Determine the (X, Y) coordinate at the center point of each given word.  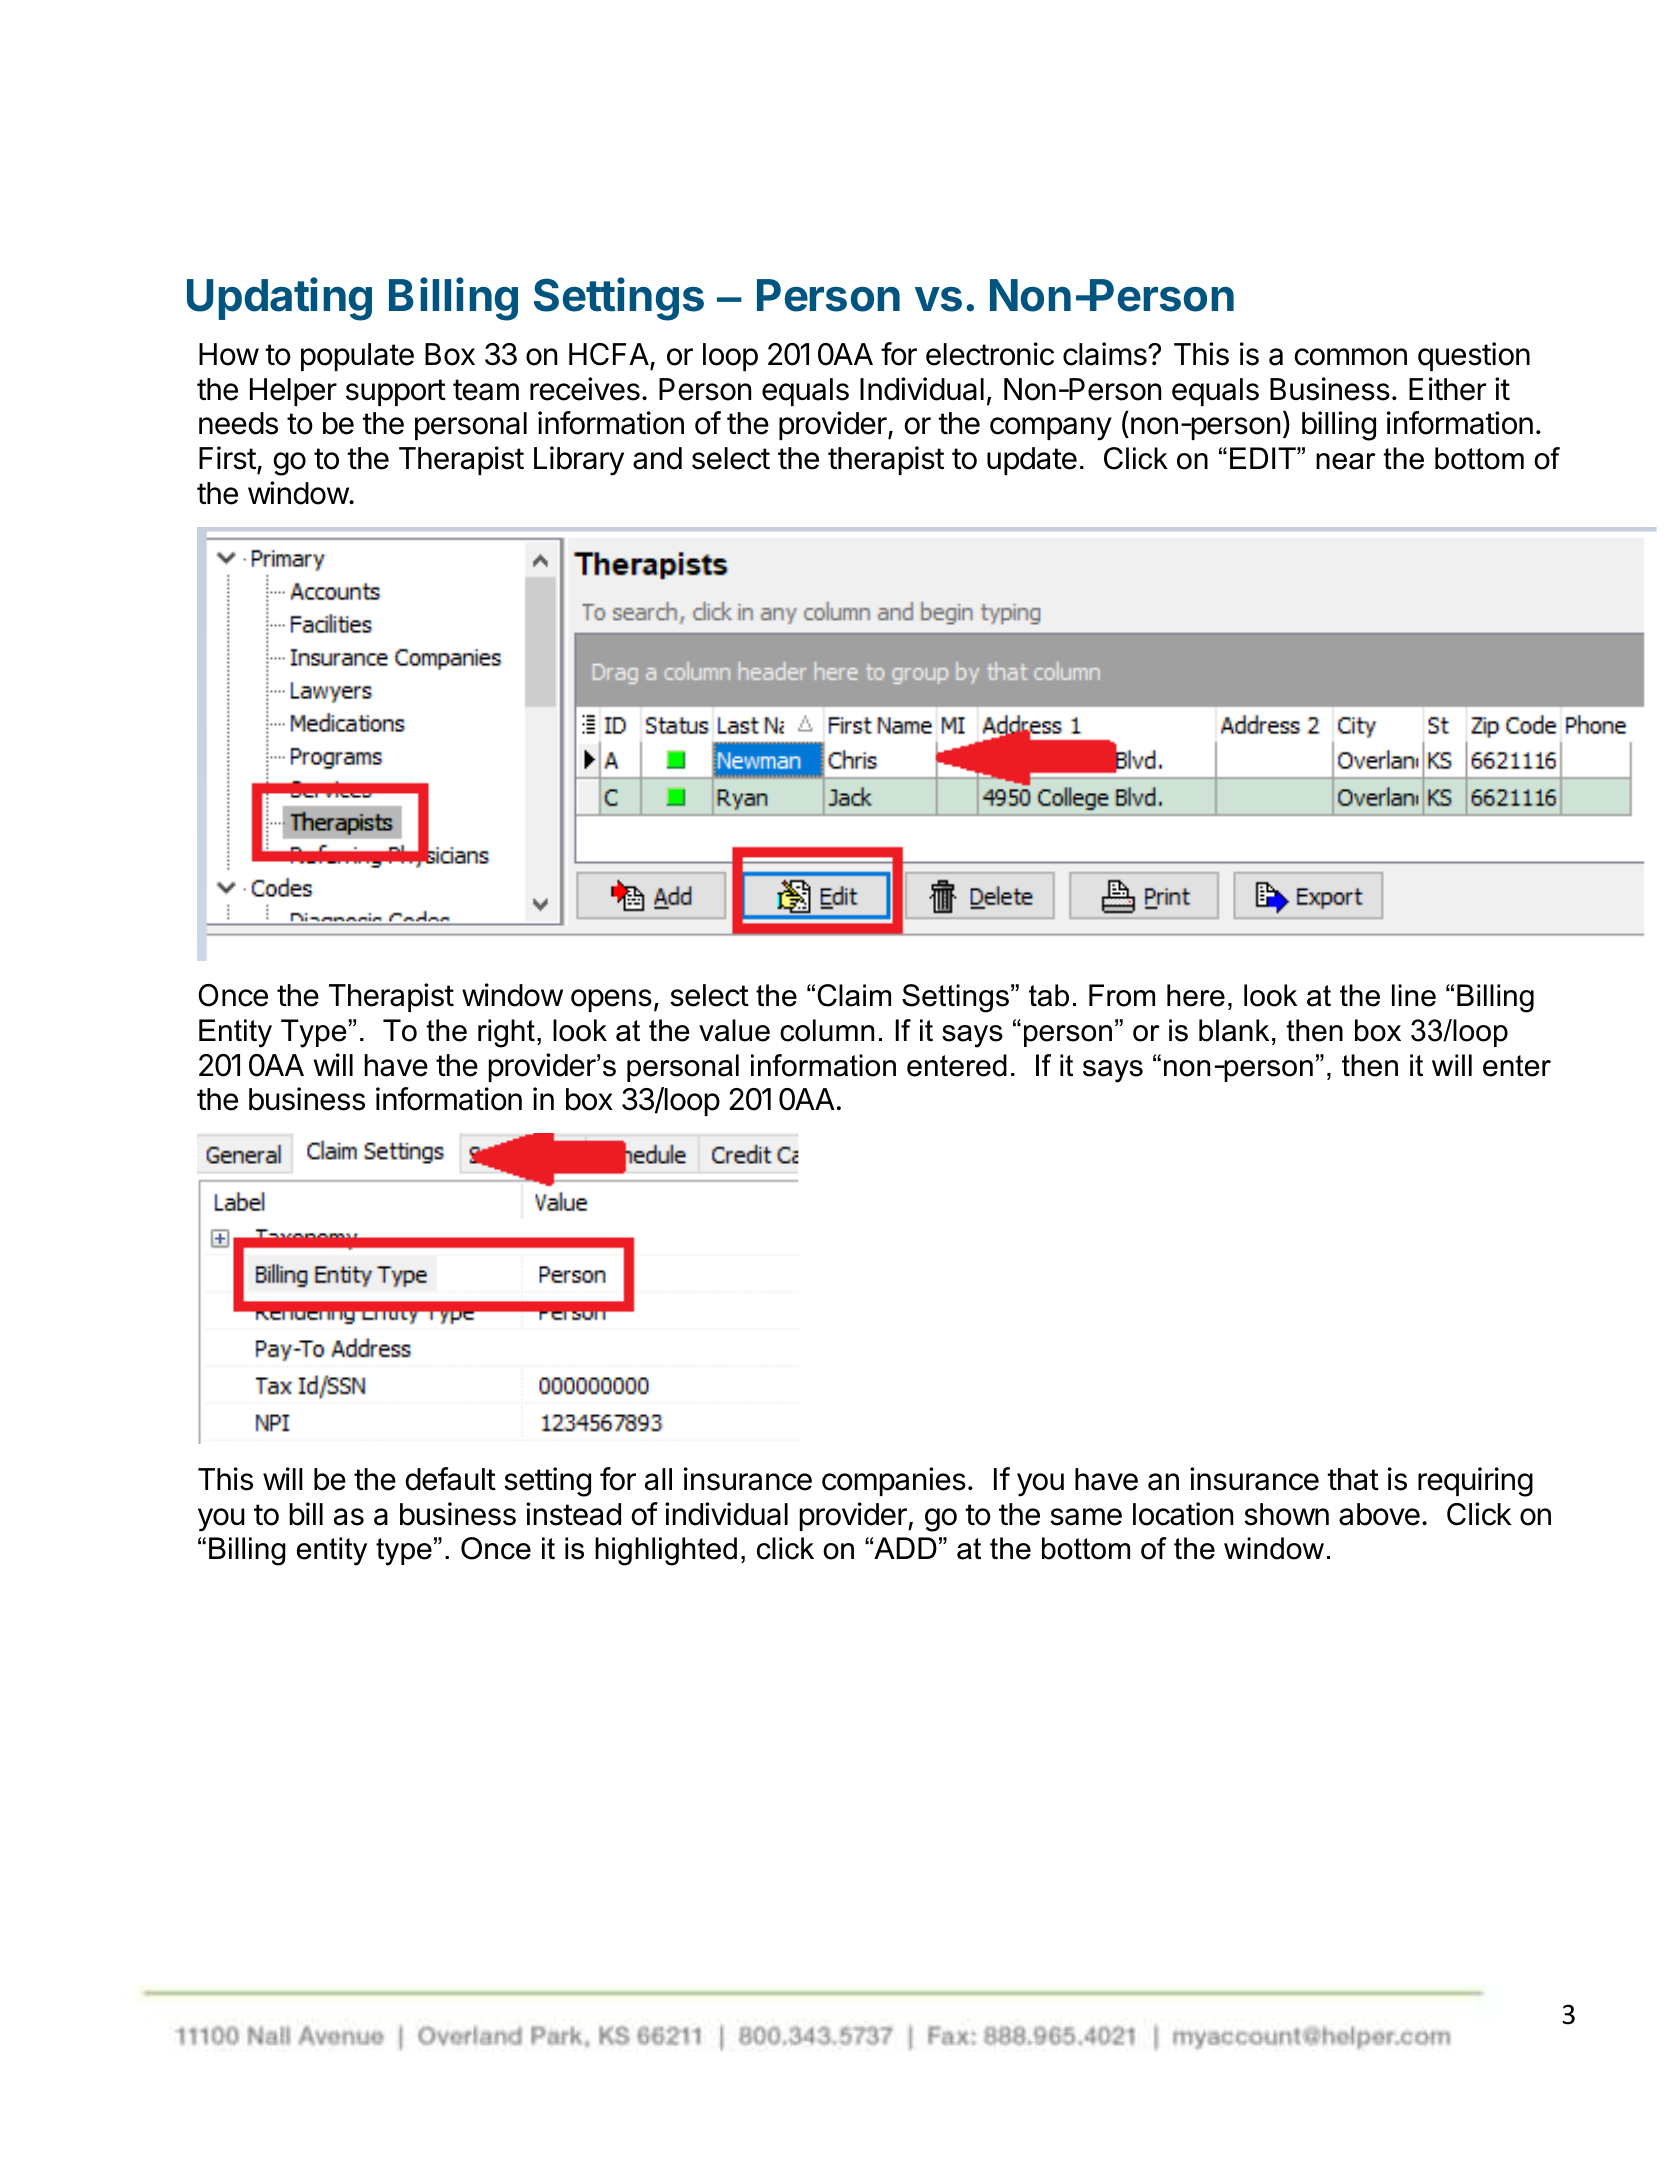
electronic (990, 354)
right (506, 1033)
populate (357, 357)
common (1351, 357)
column (827, 1030)
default (450, 1479)
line (1414, 995)
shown (1286, 1514)
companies (894, 1481)
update (1032, 461)
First (227, 458)
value (734, 1030)
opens (611, 1000)
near (1346, 461)
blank (1234, 1030)
